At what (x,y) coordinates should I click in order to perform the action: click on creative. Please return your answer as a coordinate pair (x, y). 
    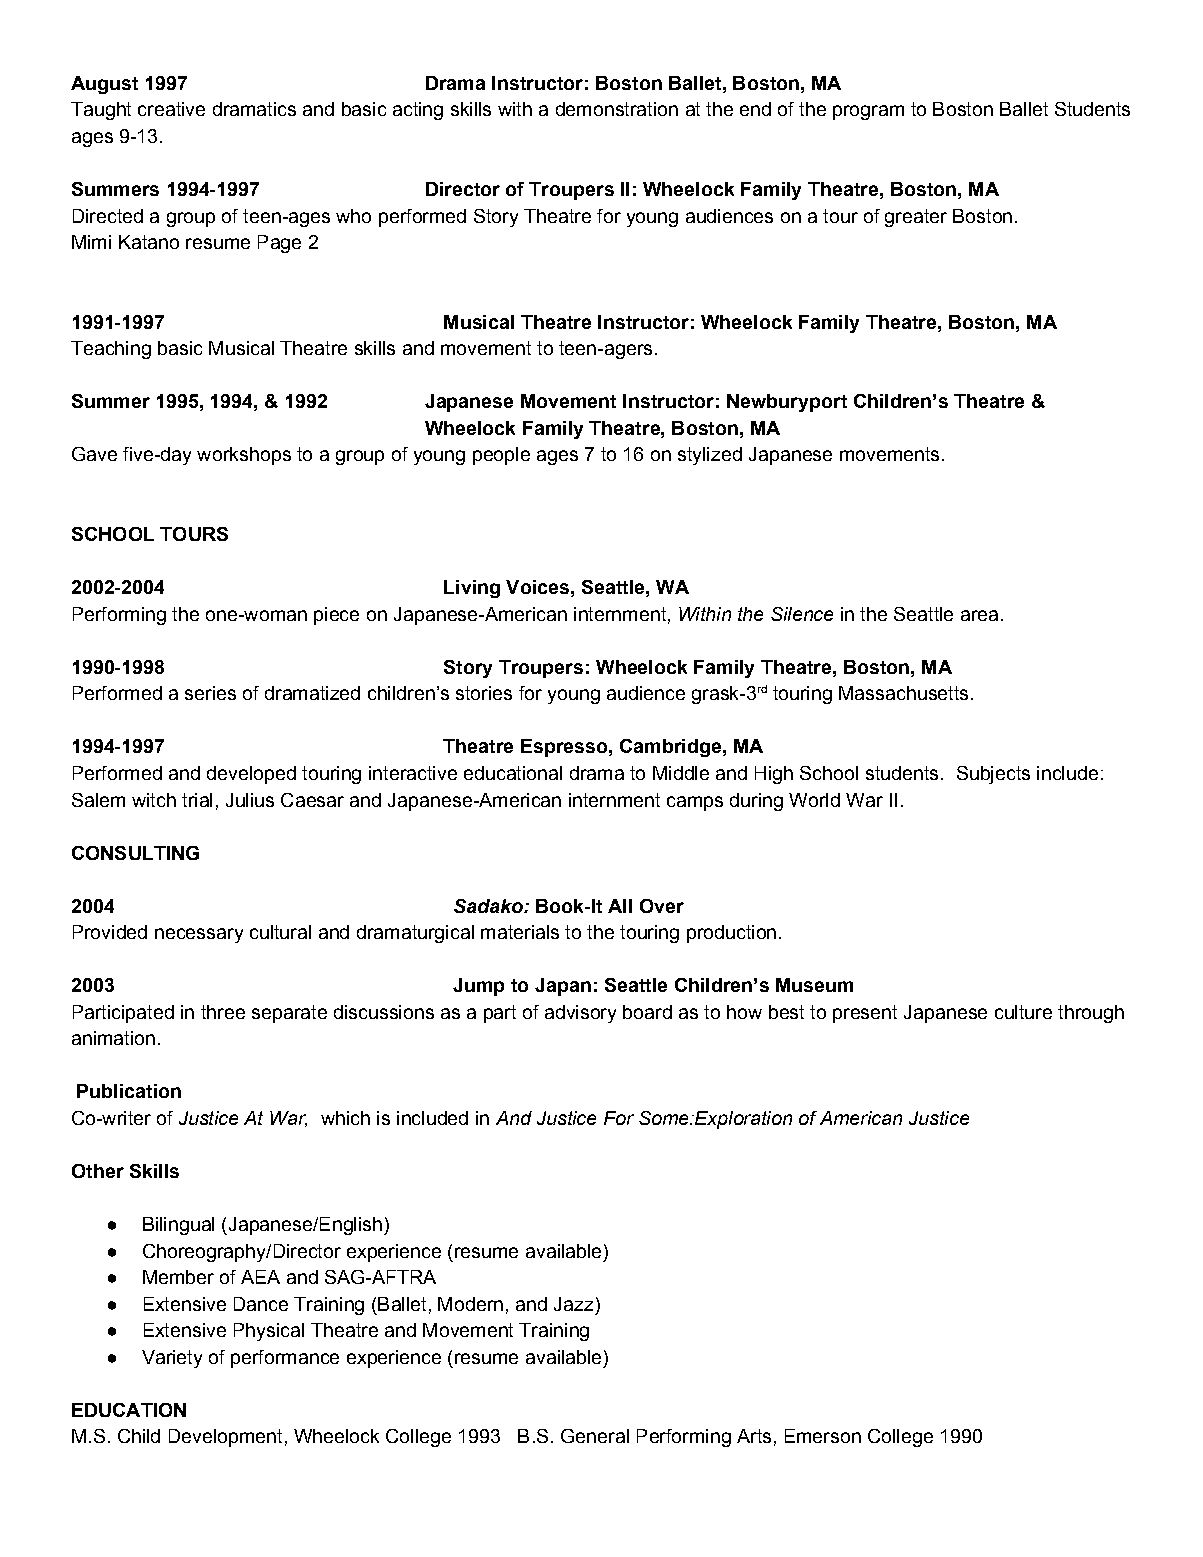
    Looking at the image, I should click on (171, 109).
